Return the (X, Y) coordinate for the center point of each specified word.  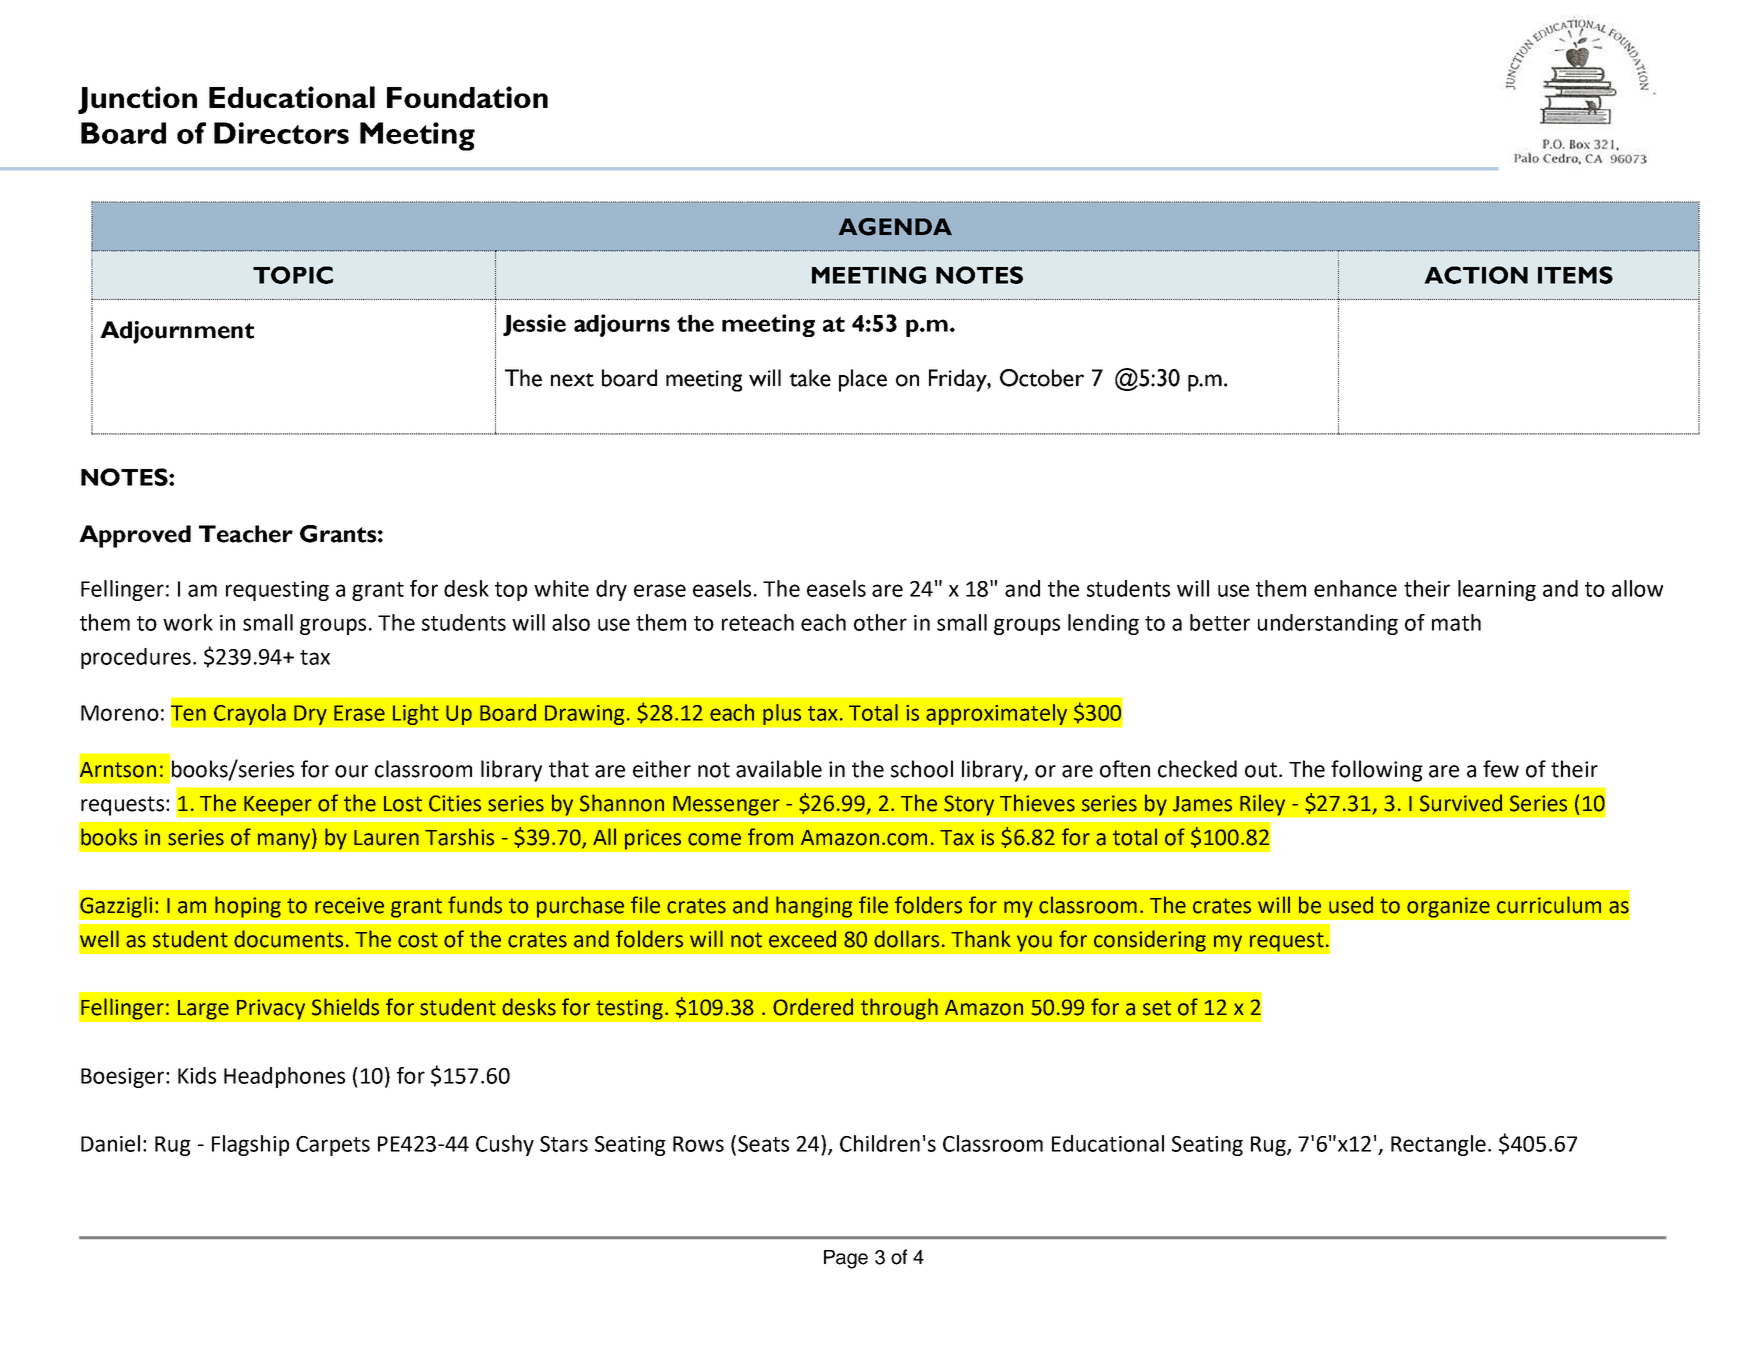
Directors (281, 133)
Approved (135, 536)
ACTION (1476, 275)
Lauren (386, 838)
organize (1448, 907)
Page (846, 1259)
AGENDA (895, 227)
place (863, 380)
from (770, 837)
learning (1497, 590)
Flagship (250, 1145)
